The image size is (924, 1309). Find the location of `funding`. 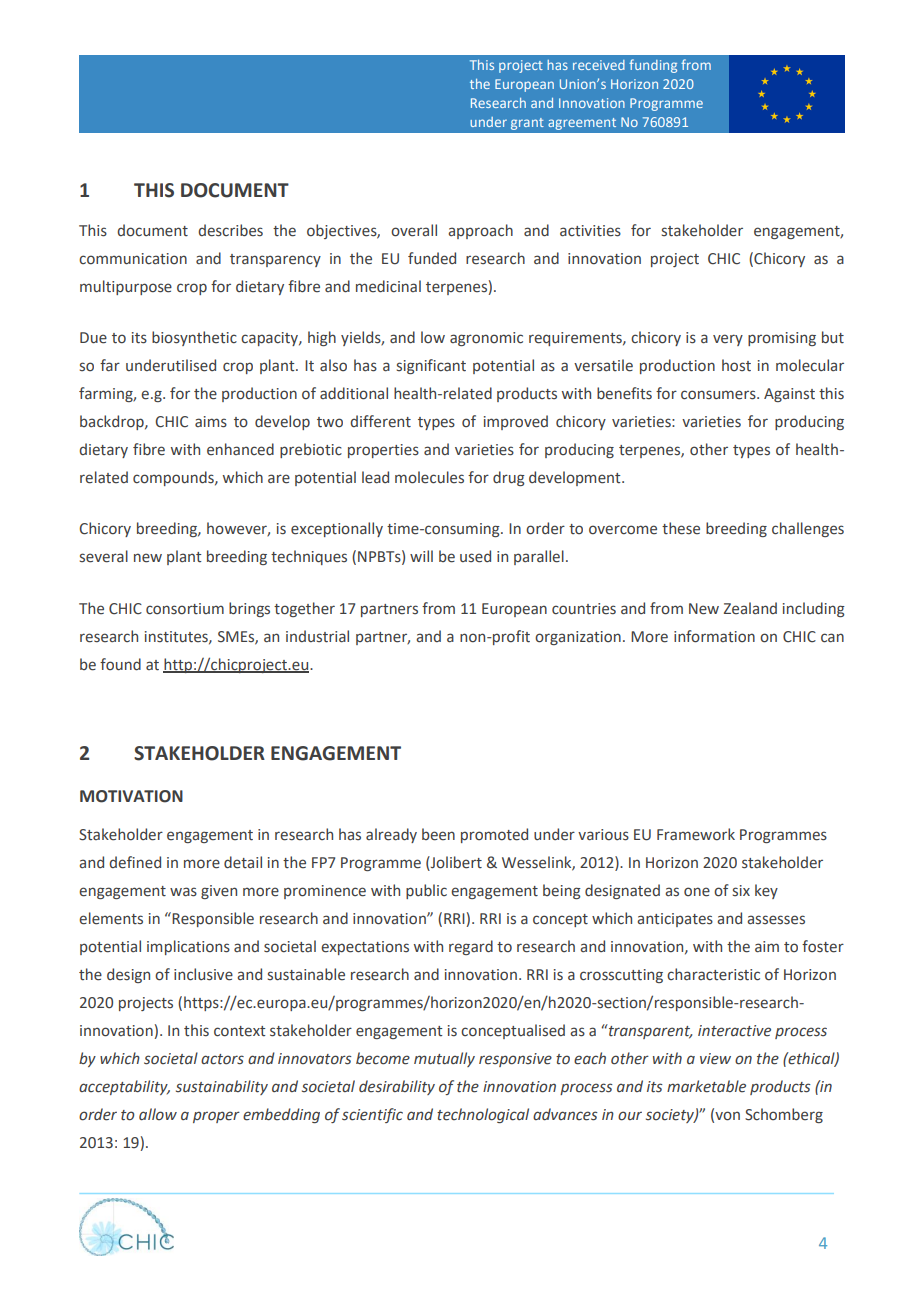

funding is located at coordinates (653, 66).
